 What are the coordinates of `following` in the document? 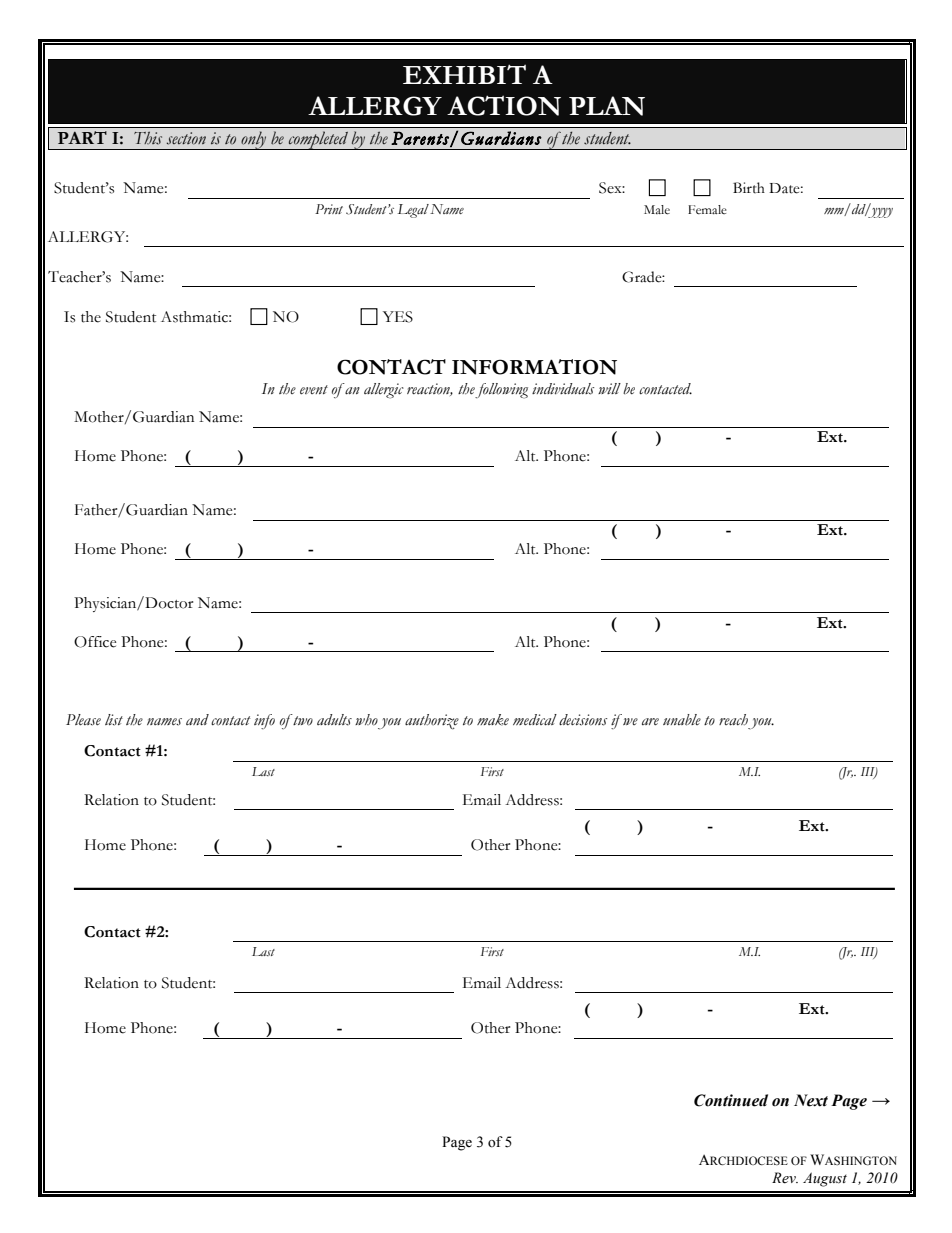 It's located at (501, 391).
